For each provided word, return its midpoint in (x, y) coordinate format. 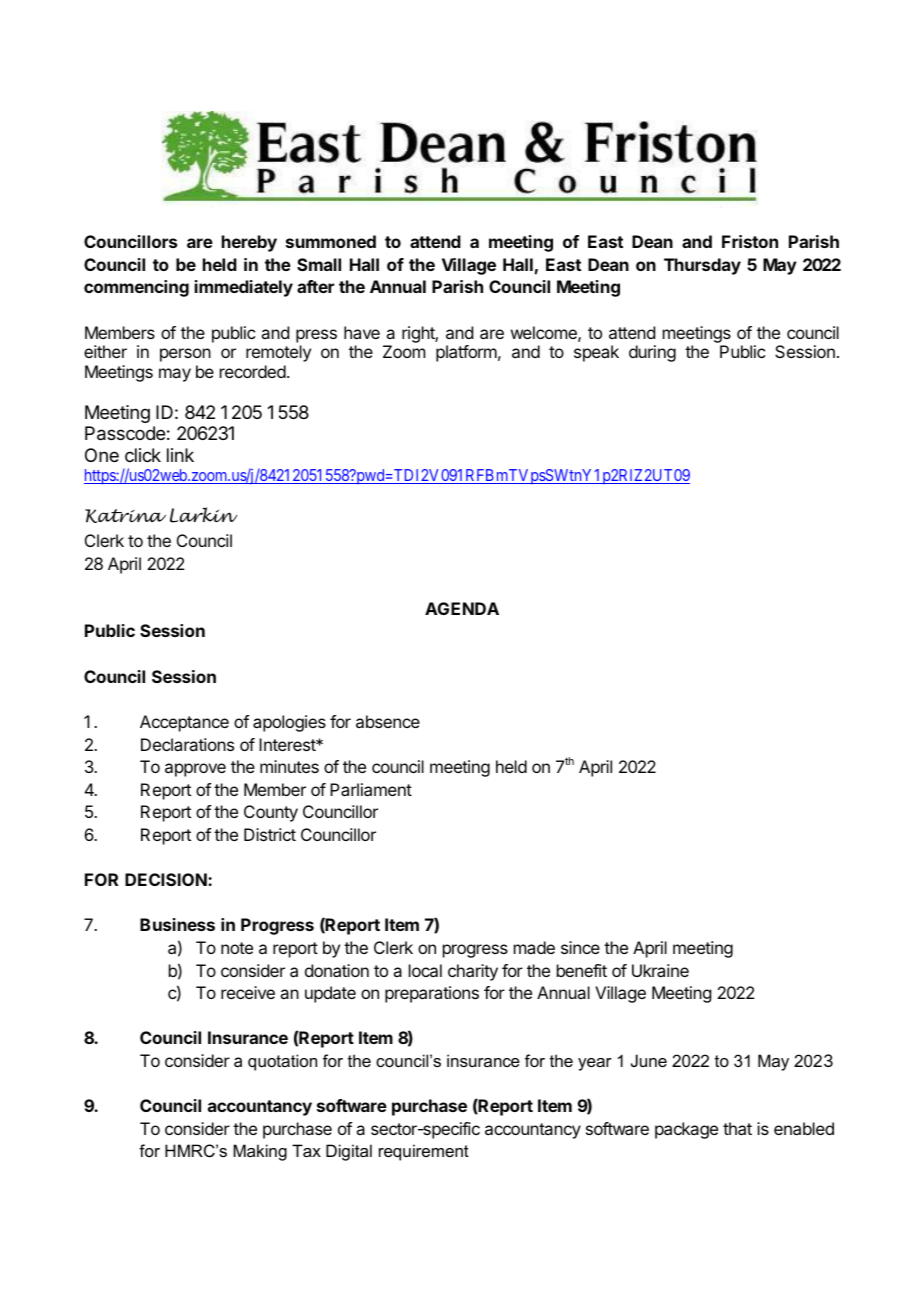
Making (260, 1152)
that (737, 1128)
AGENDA (462, 608)
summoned (331, 241)
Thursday (702, 266)
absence (388, 721)
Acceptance (184, 723)
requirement (424, 1152)
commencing (136, 288)
